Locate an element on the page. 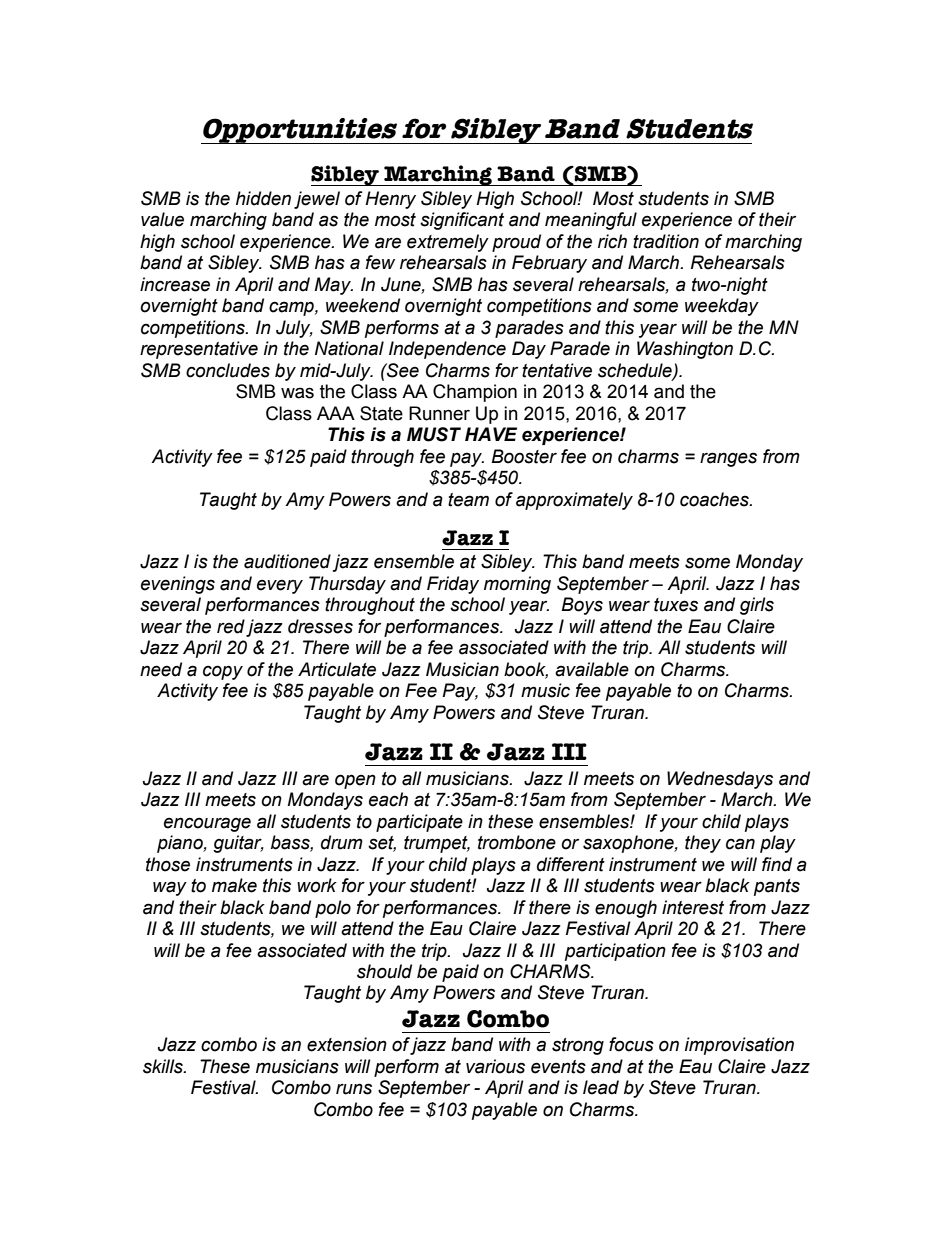 The image size is (952, 1233). significant is located at coordinates (462, 221).
